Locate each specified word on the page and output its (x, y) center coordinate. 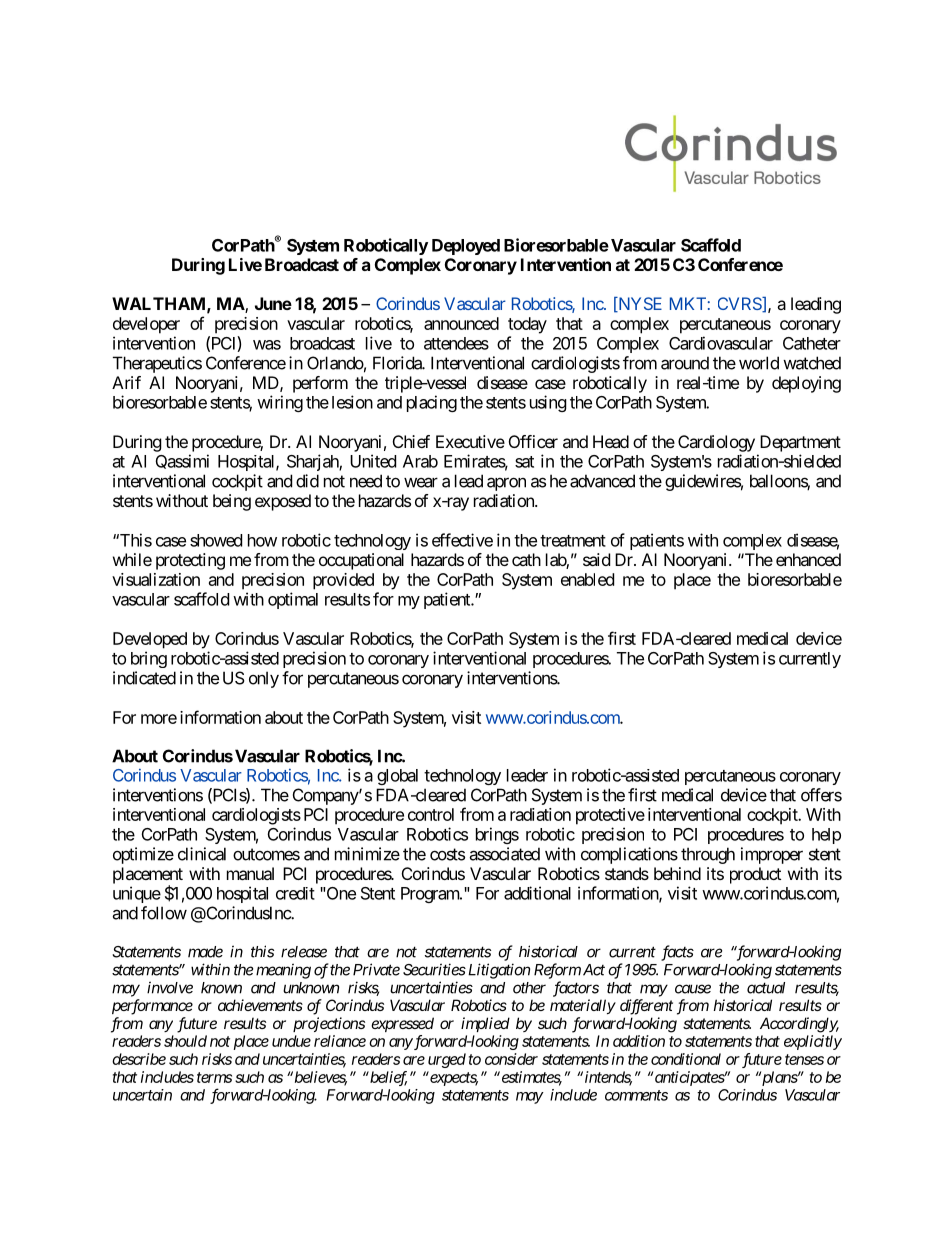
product (755, 875)
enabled (587, 579)
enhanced (808, 559)
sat (524, 462)
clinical (202, 854)
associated (504, 854)
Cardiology (716, 443)
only (264, 679)
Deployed (466, 247)
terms (214, 1077)
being (232, 502)
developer (146, 325)
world (759, 363)
